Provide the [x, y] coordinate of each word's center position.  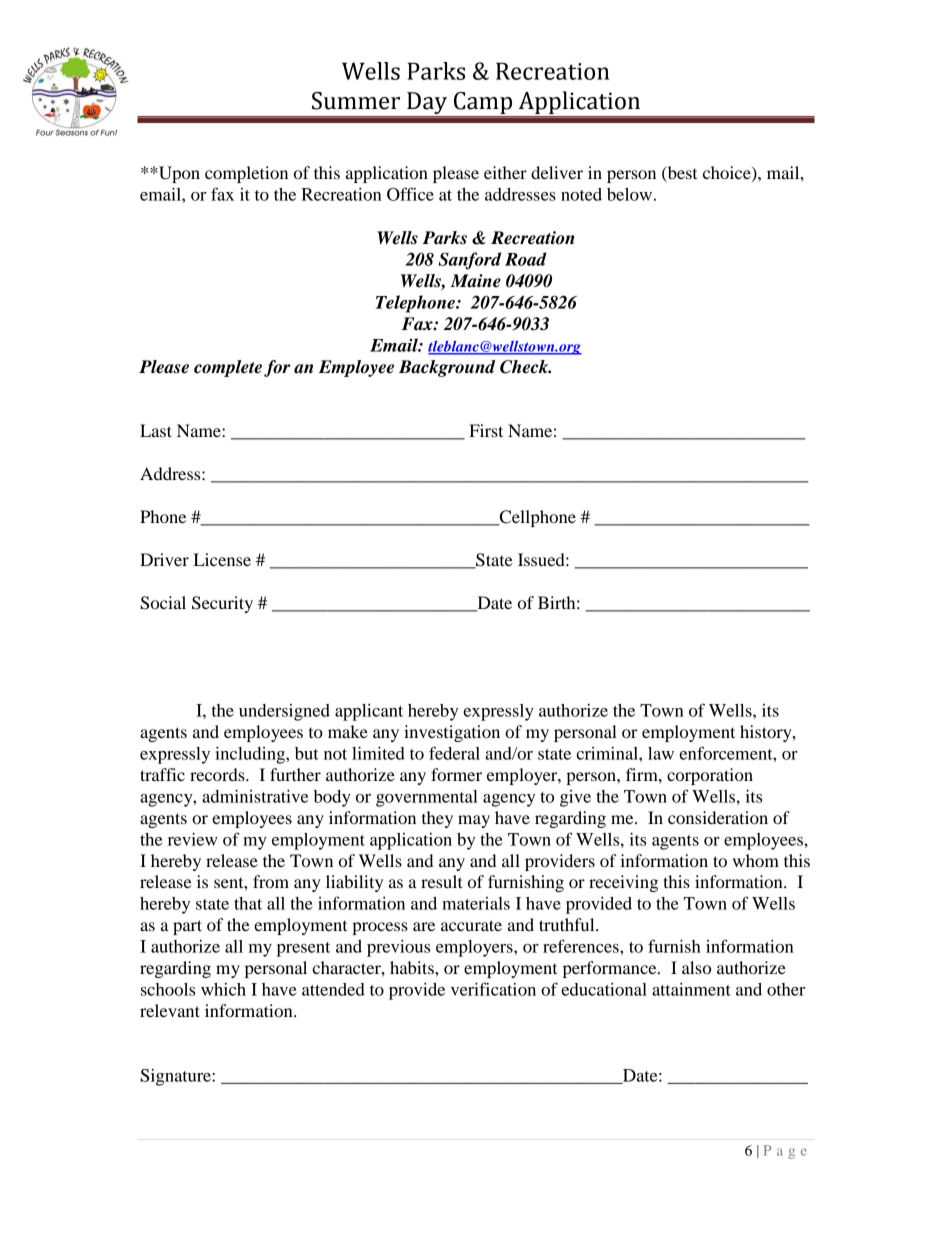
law [661, 753]
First [486, 430]
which [223, 989]
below [629, 194]
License [222, 559]
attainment [691, 989]
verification [493, 989]
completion [246, 174]
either [505, 172]
